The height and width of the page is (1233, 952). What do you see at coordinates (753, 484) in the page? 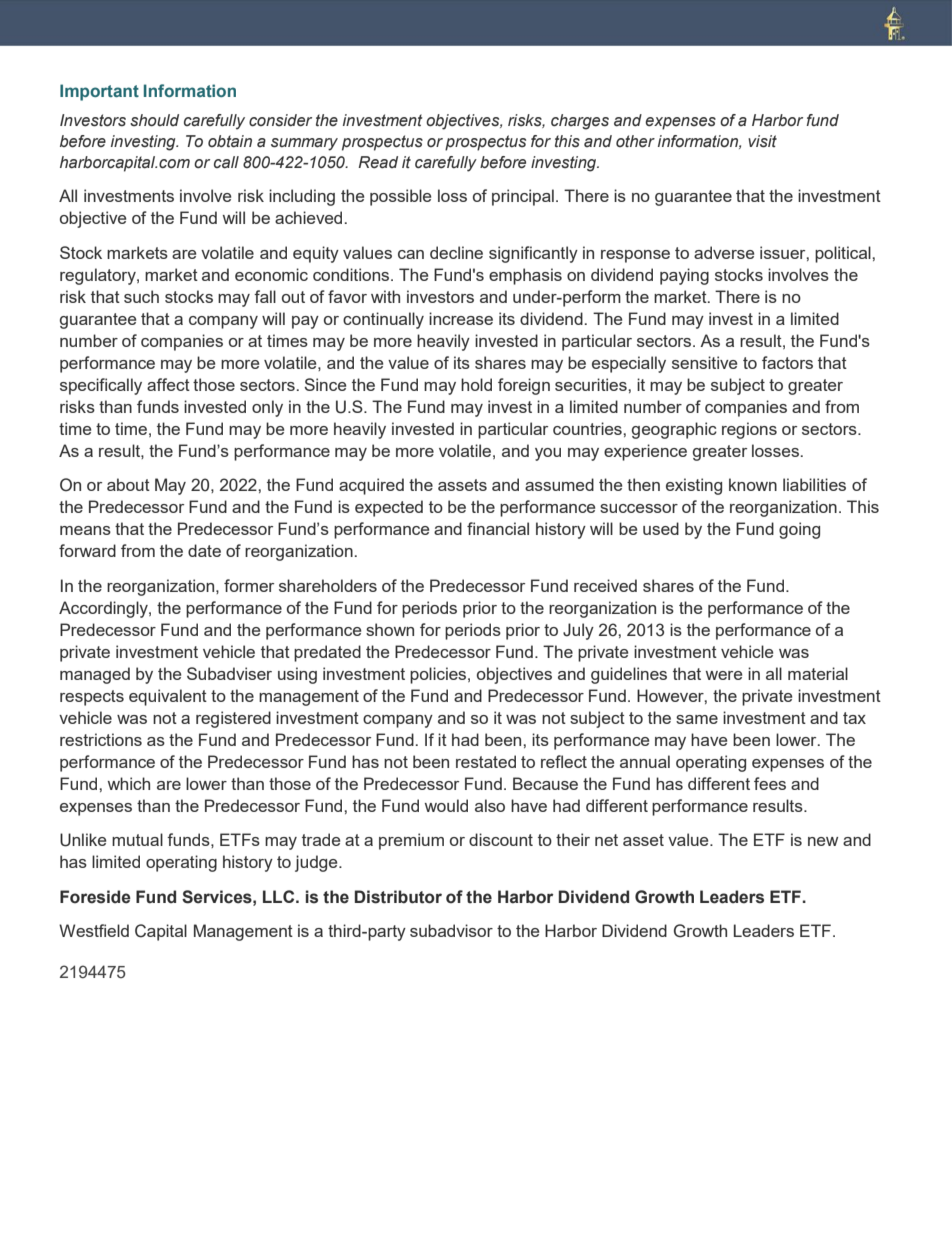
I see `known` at bounding box center [753, 484].
